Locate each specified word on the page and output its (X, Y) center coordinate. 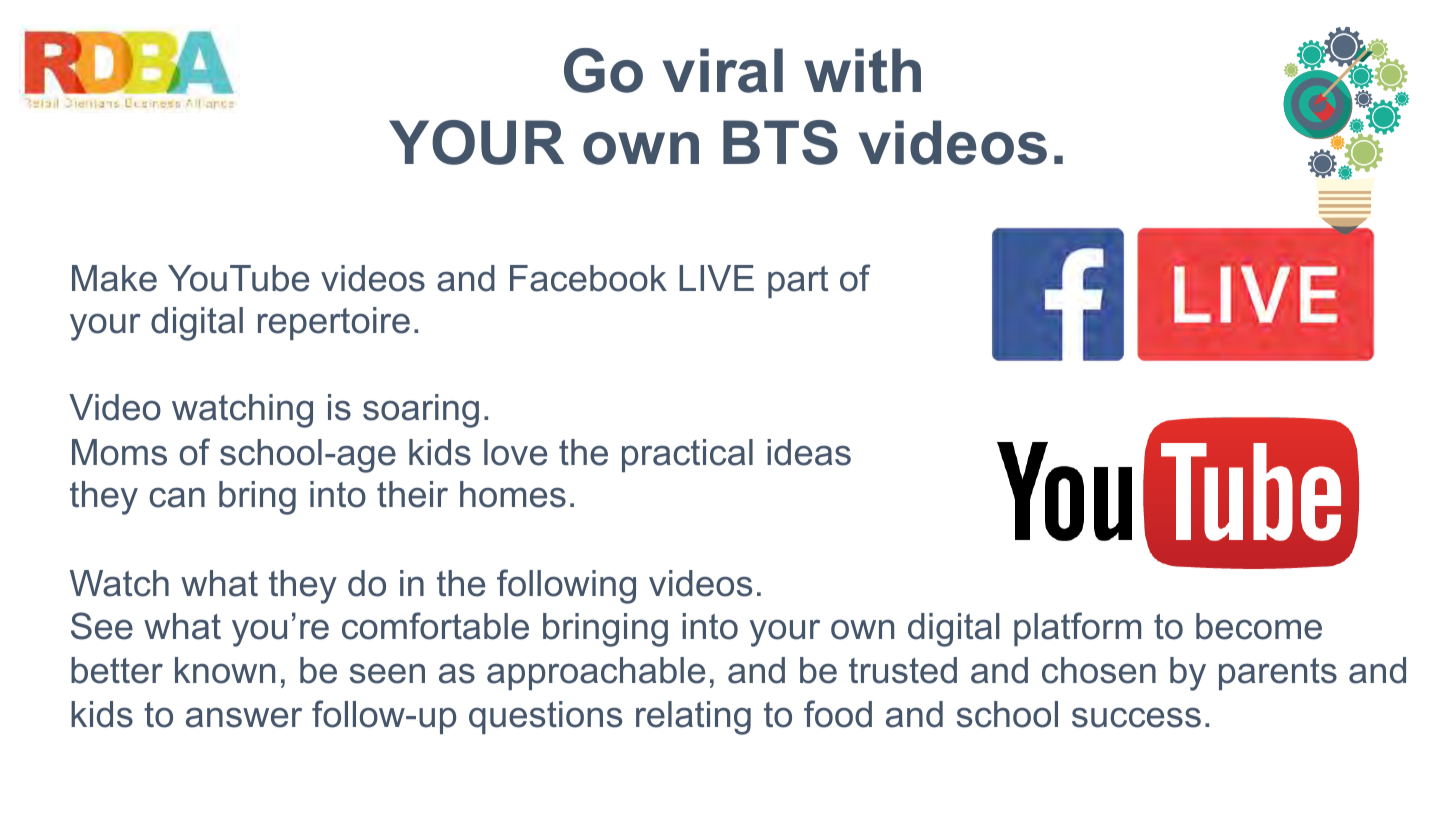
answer (244, 717)
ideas (809, 452)
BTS (780, 142)
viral (722, 70)
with (862, 70)
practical (687, 455)
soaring (421, 411)
